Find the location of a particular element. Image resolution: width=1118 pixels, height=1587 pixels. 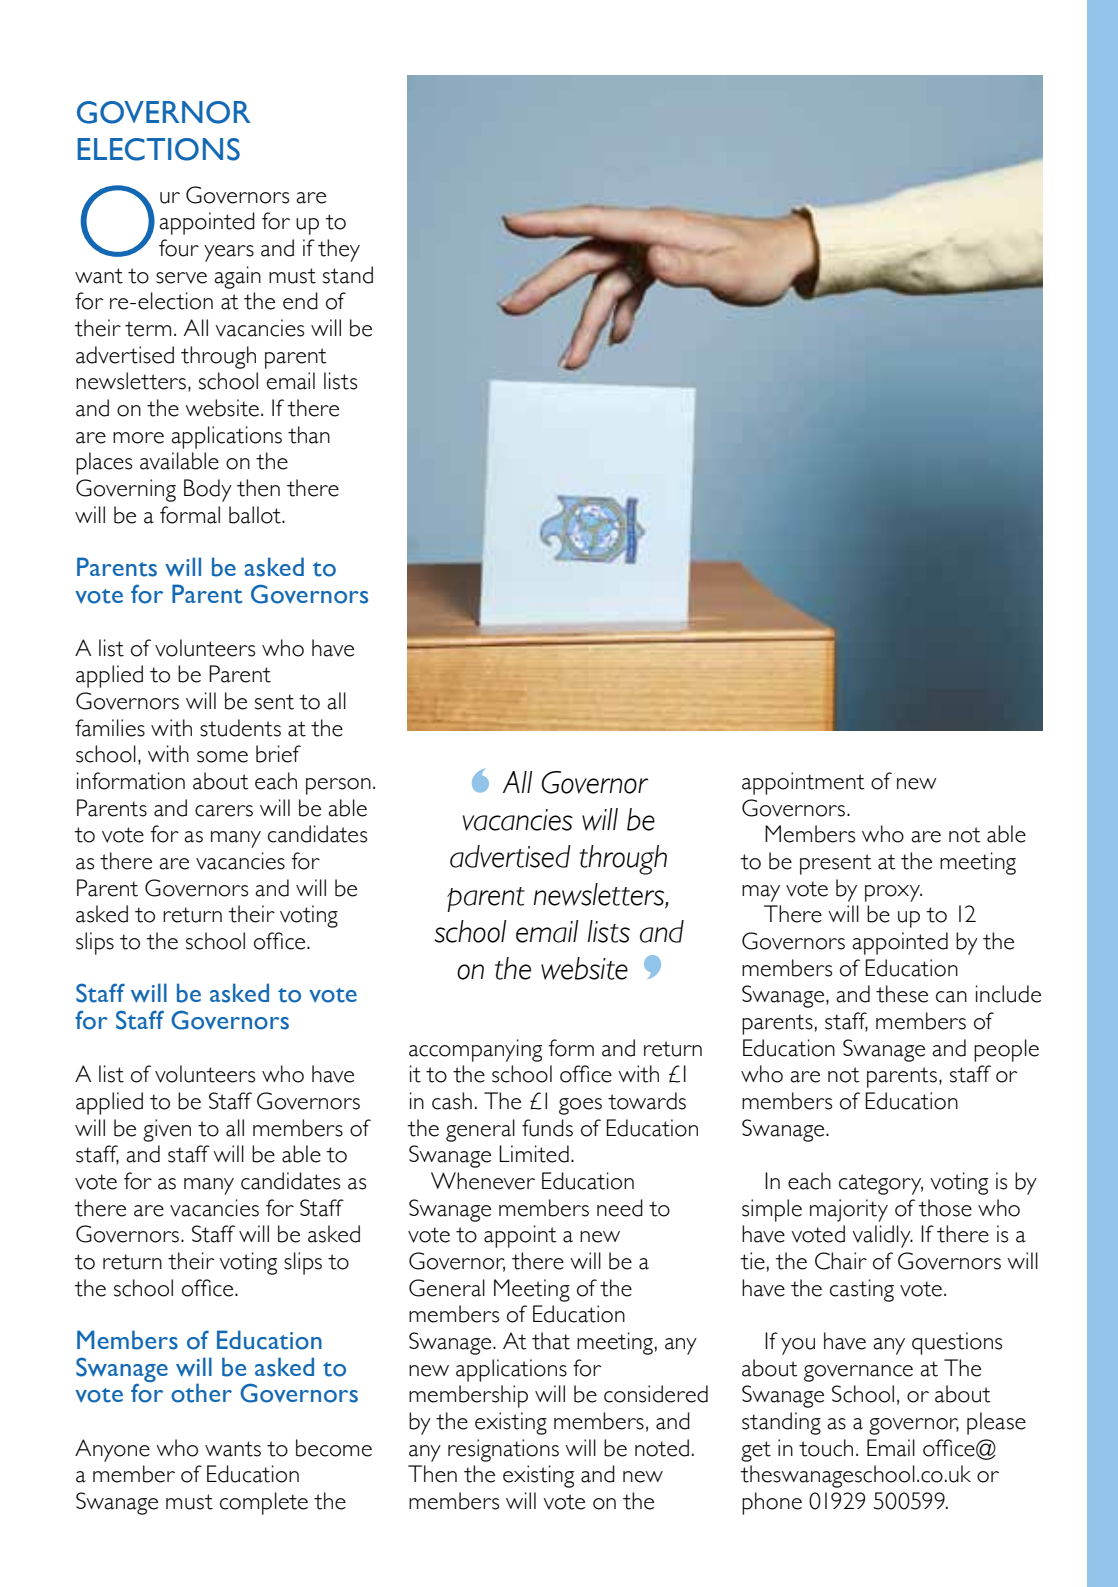

need is located at coordinates (620, 1208).
